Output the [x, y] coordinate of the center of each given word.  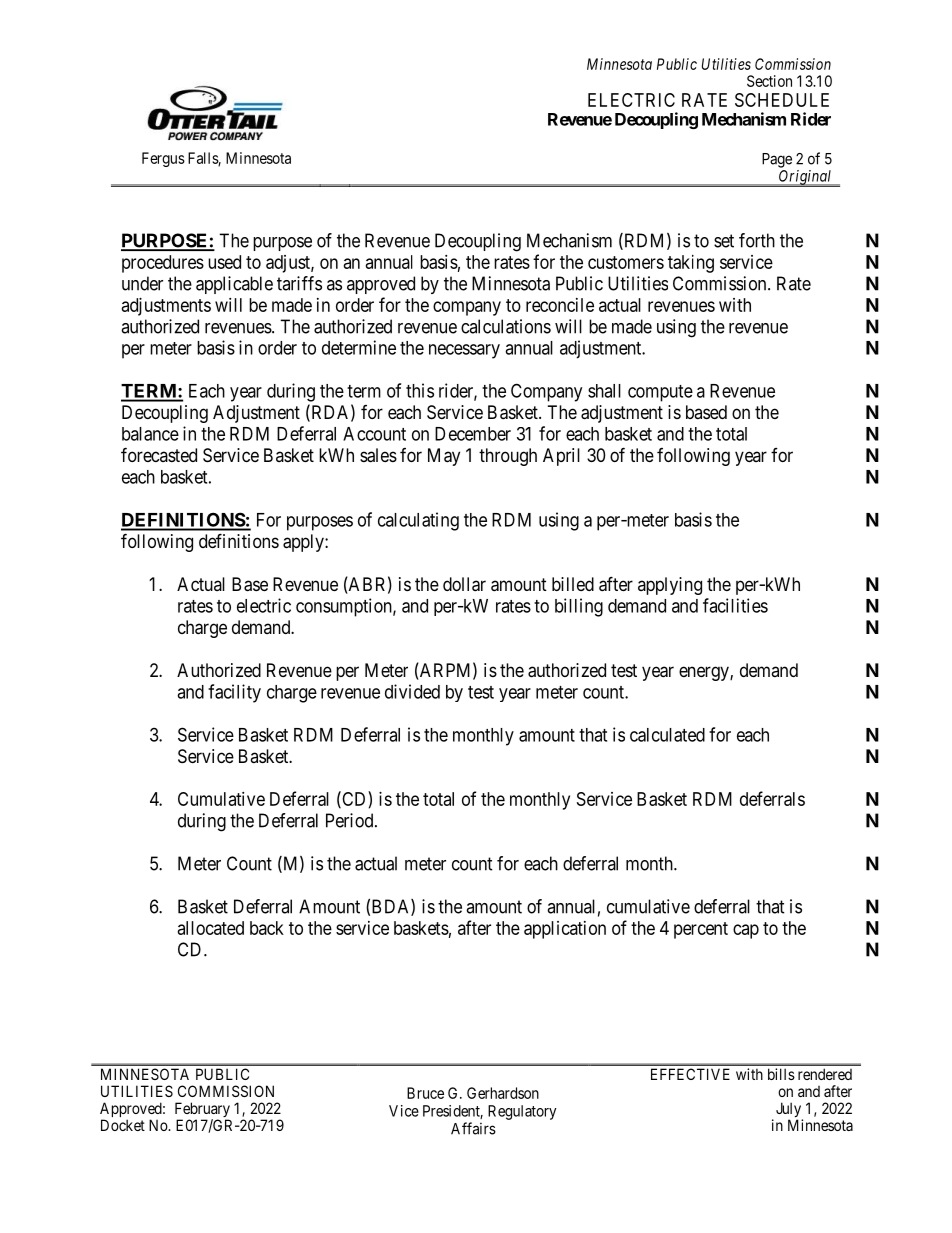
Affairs [473, 1128]
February [202, 1111]
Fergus [163, 159]
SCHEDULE [782, 100]
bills [781, 1074]
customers [626, 262]
